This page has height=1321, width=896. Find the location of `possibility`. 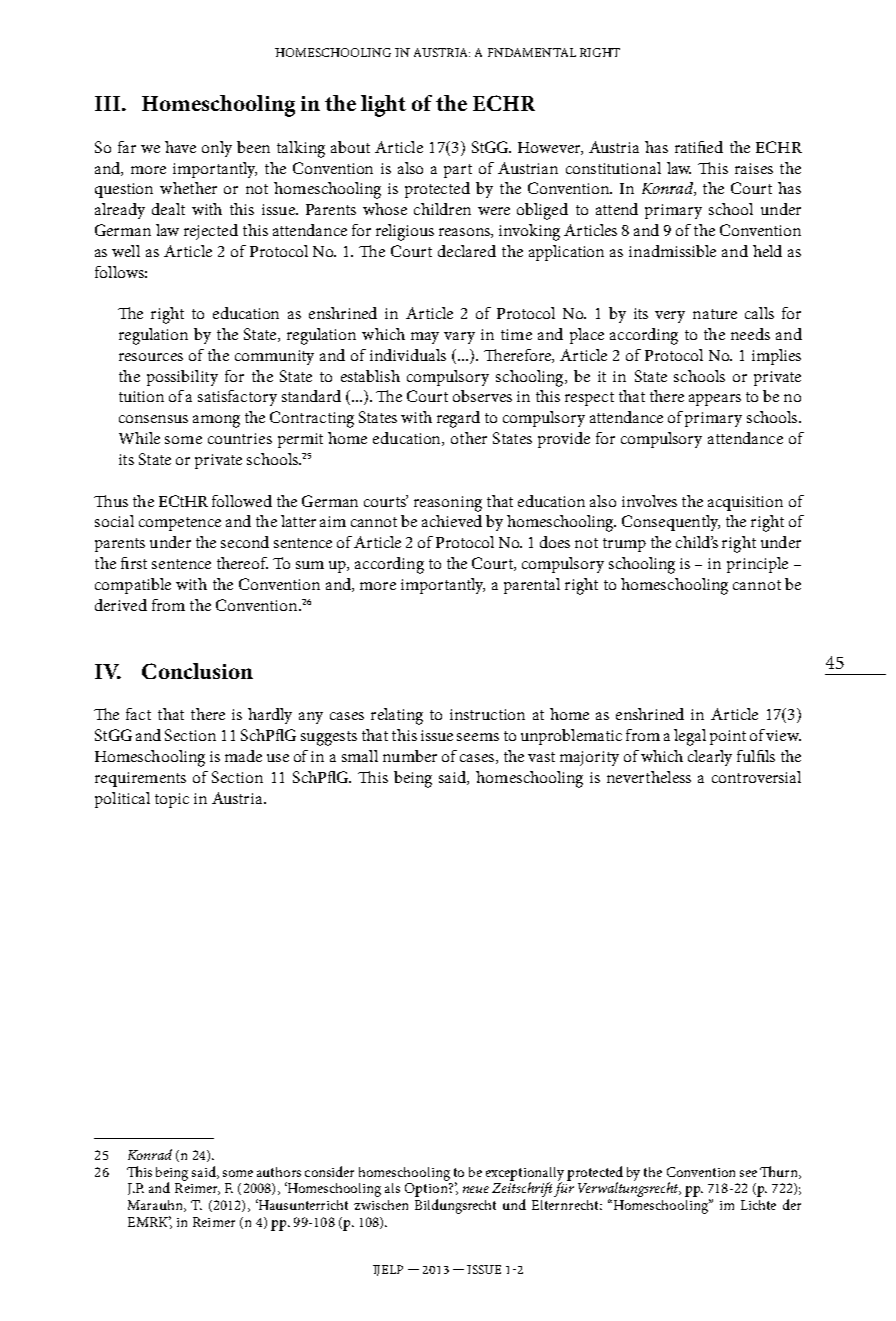

possibility is located at coordinates (182, 378).
